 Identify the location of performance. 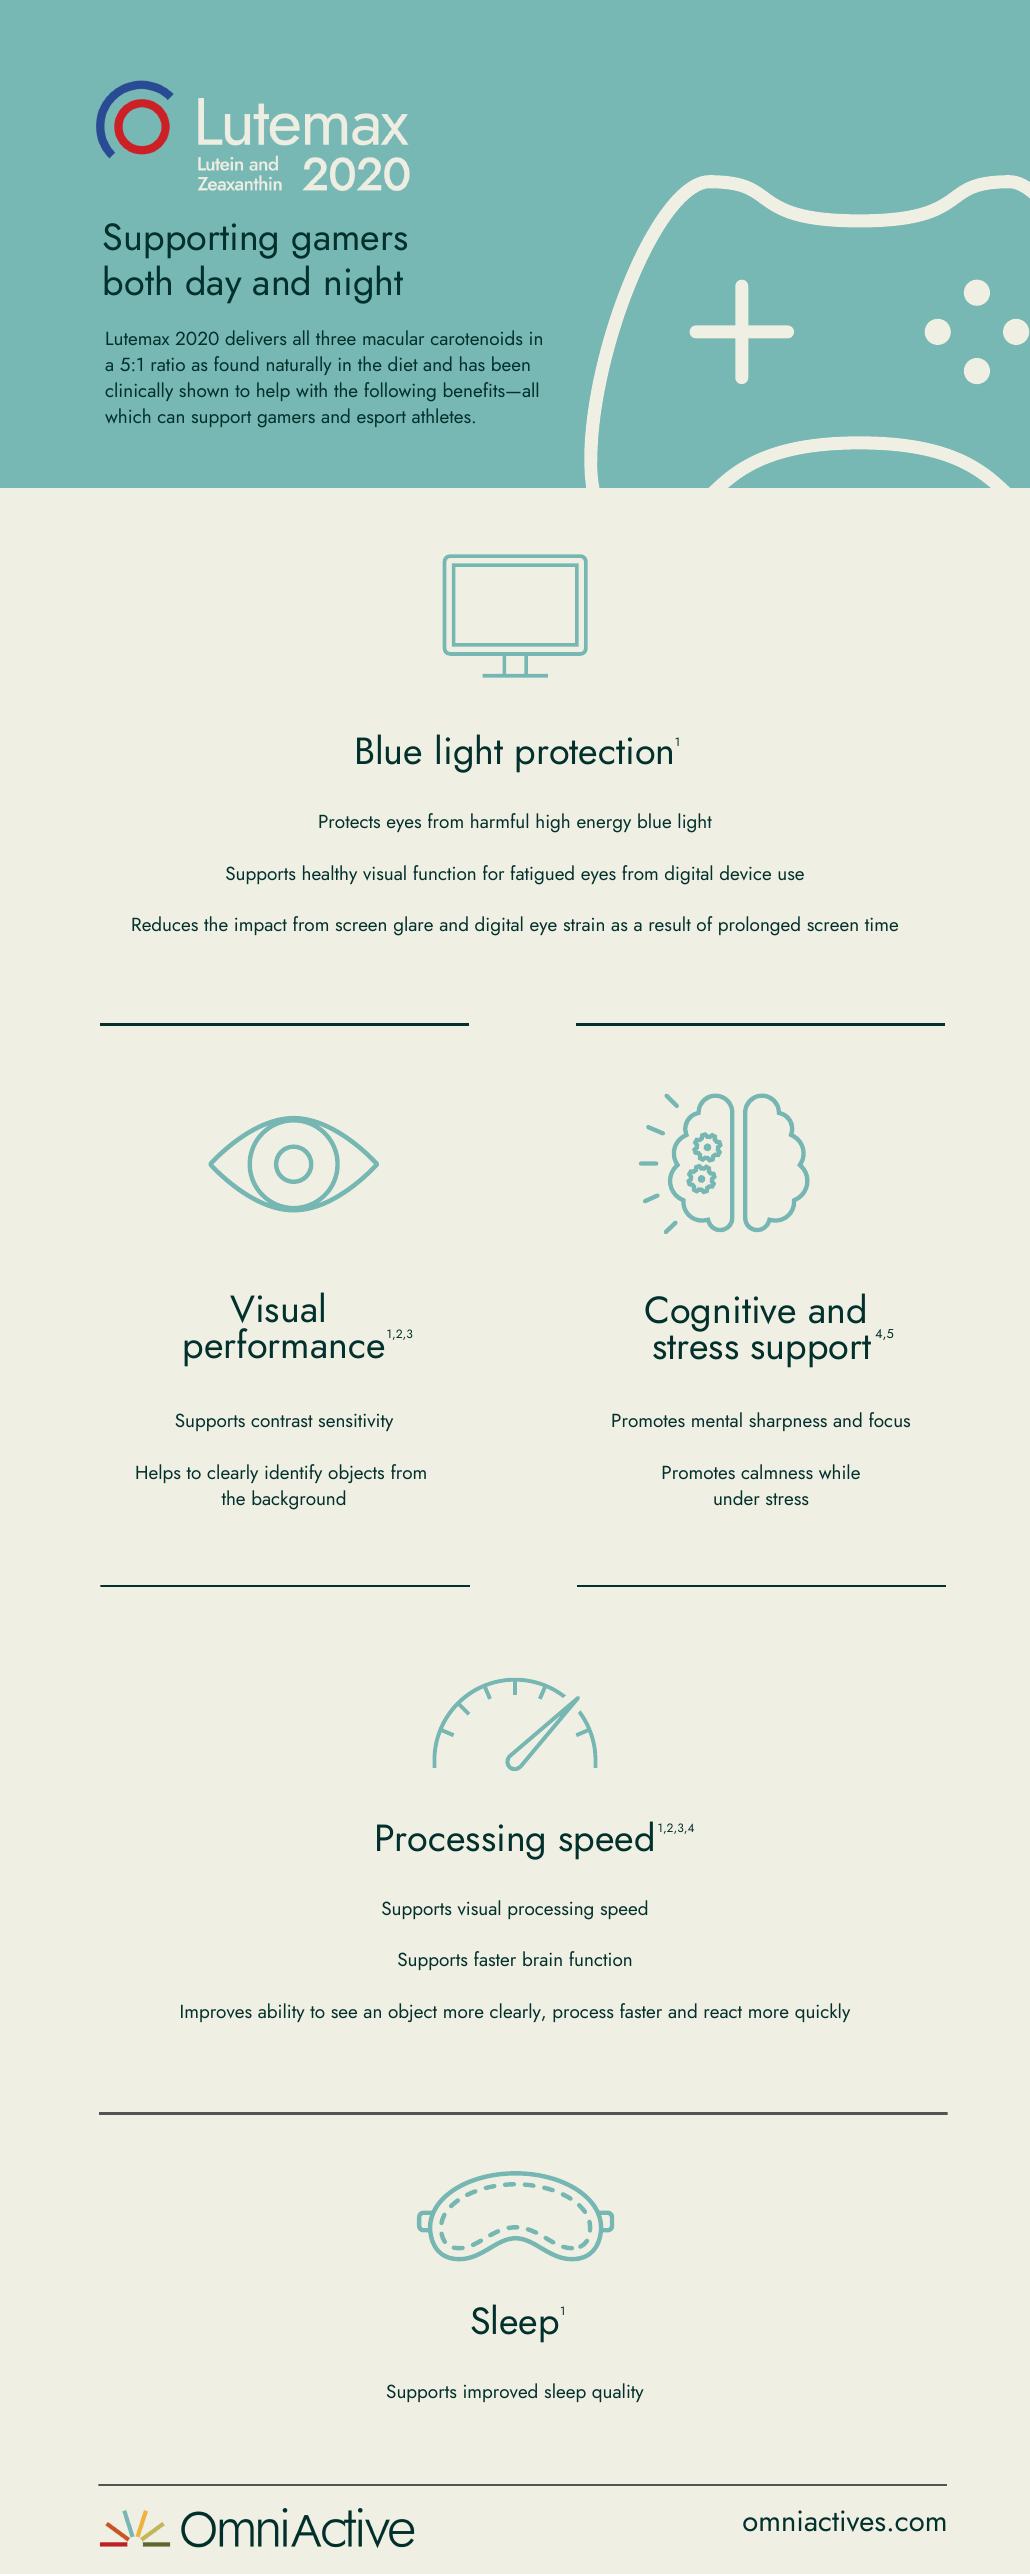
(284, 1347).
